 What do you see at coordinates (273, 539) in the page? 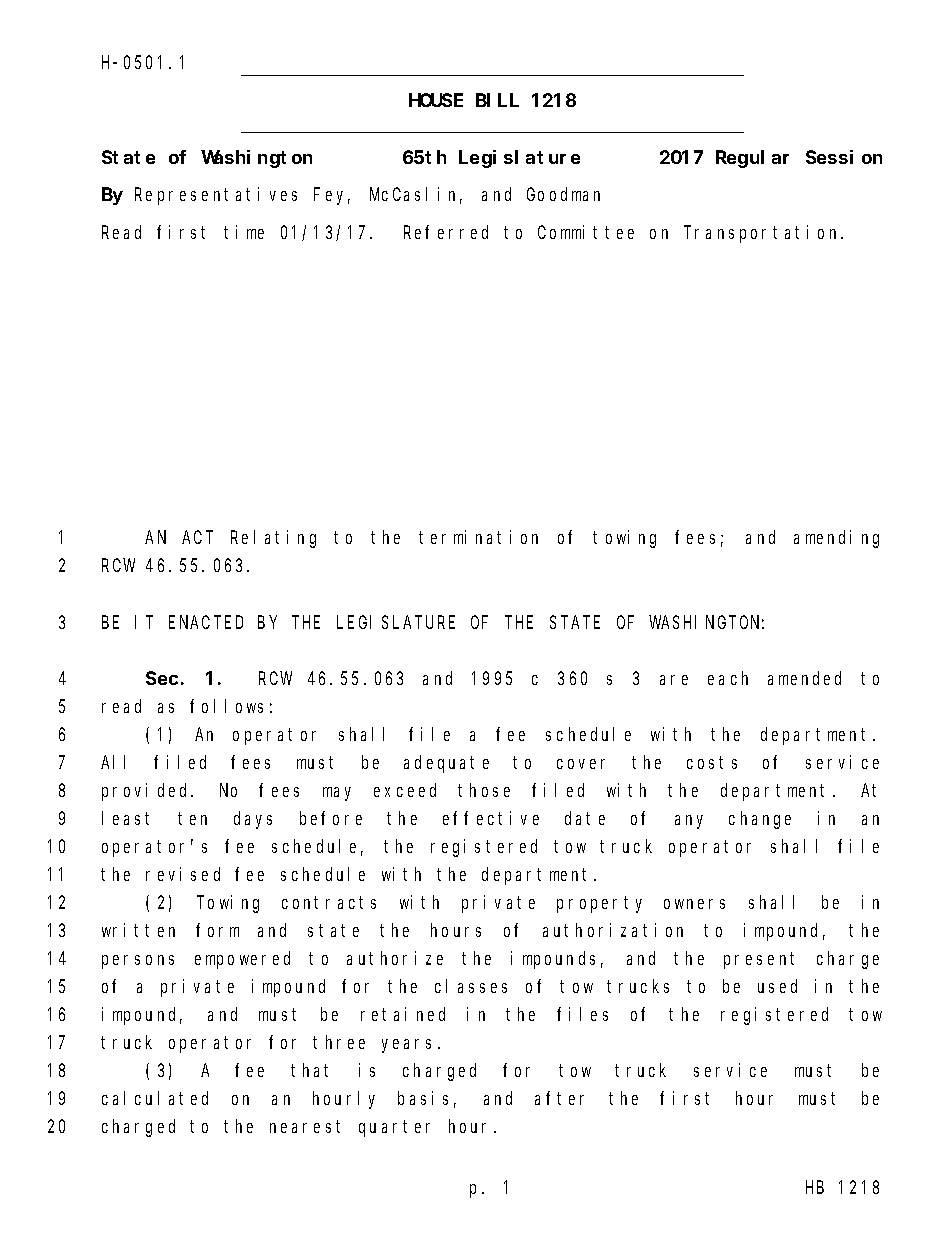
I see `Relating` at bounding box center [273, 539].
